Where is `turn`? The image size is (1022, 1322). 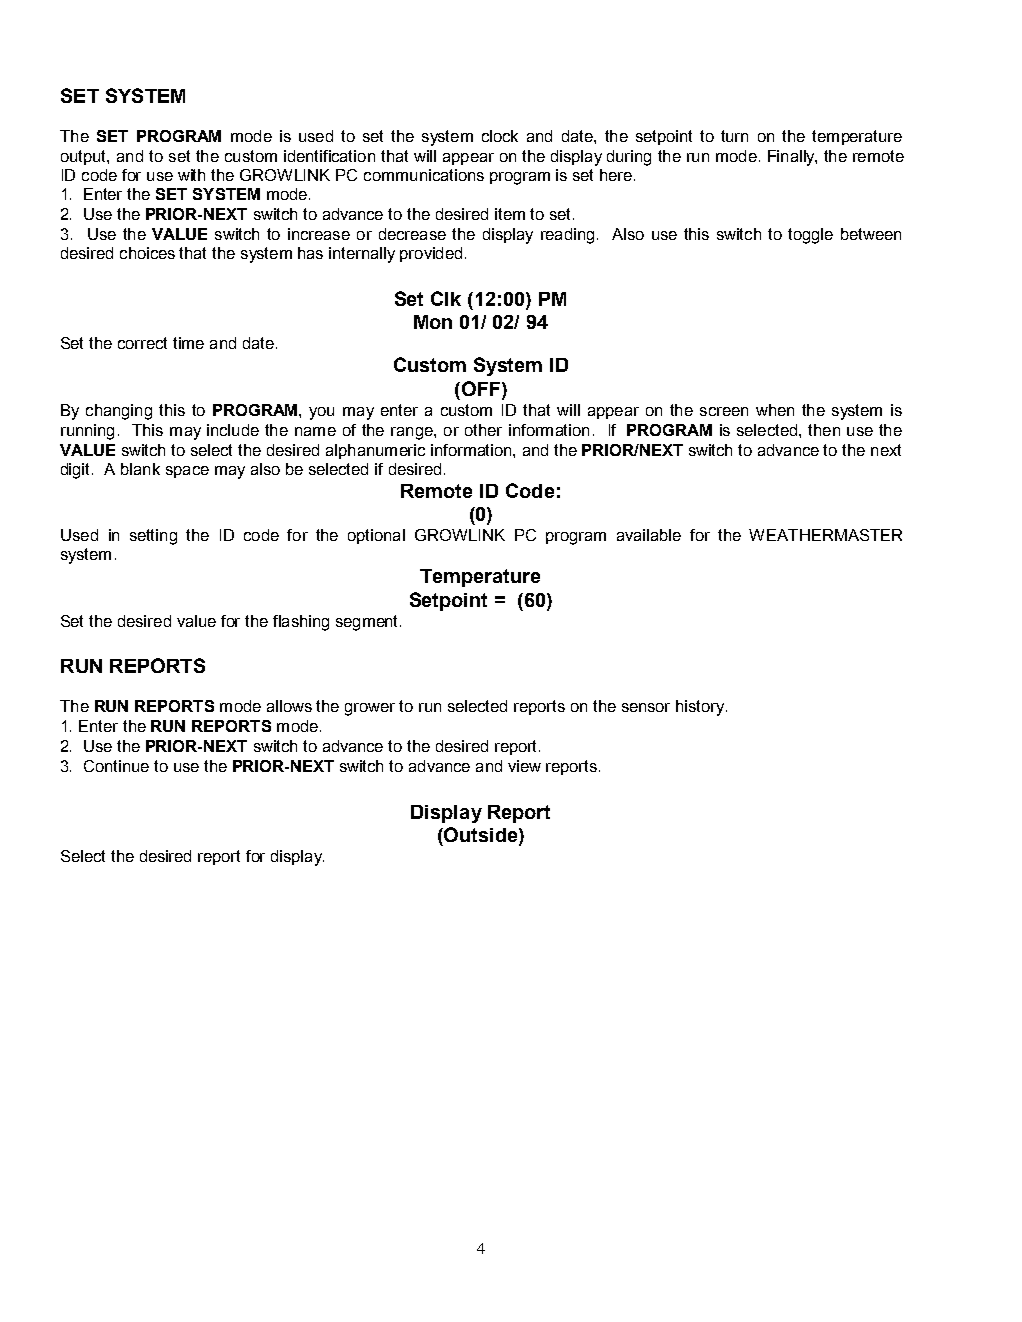
turn is located at coordinates (734, 136).
